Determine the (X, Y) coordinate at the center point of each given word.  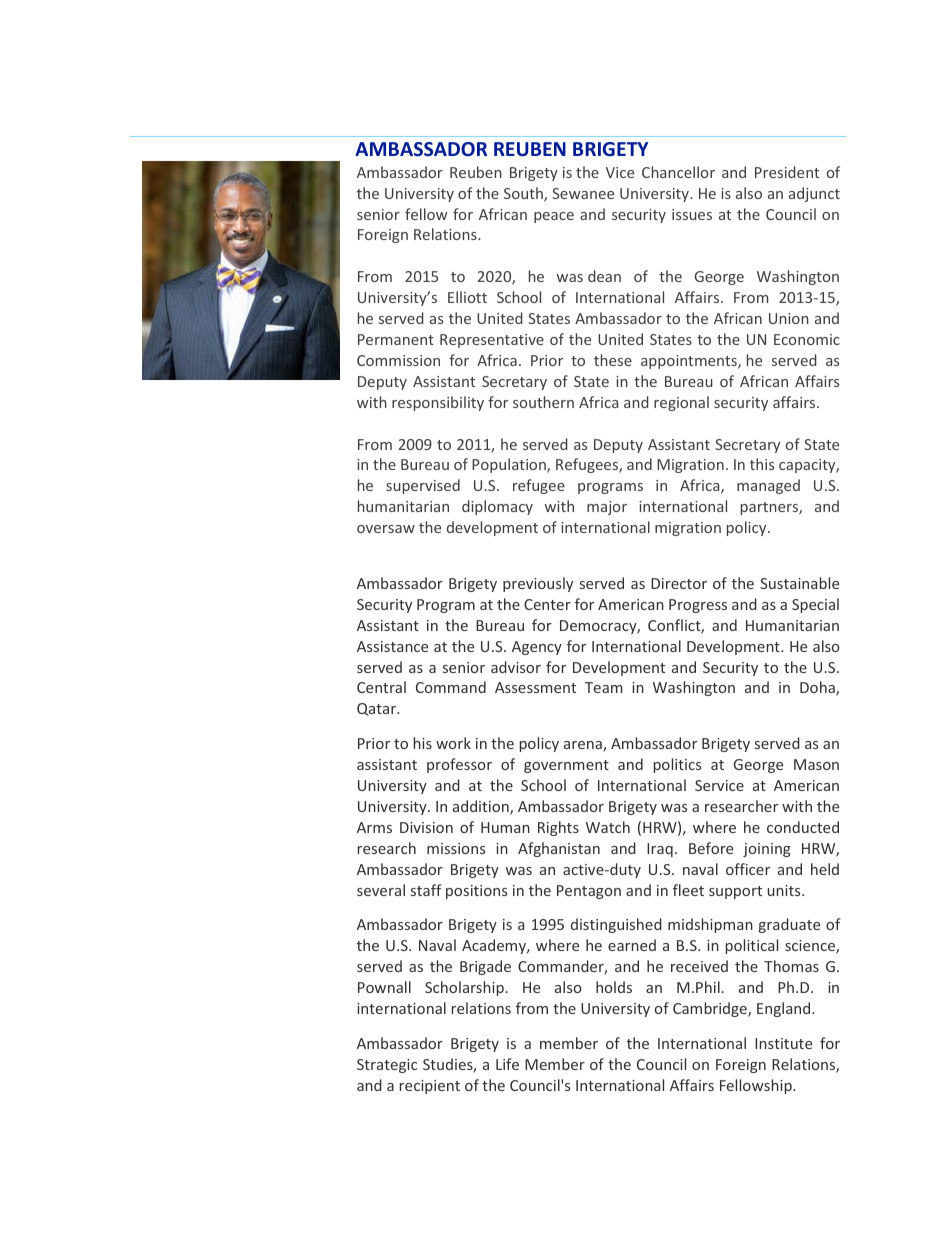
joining (767, 850)
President (787, 172)
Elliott (467, 297)
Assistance (392, 646)
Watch (608, 827)
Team (604, 687)
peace (554, 217)
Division (426, 827)
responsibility (438, 403)
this (762, 464)
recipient (430, 1087)
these (613, 360)
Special (815, 605)
